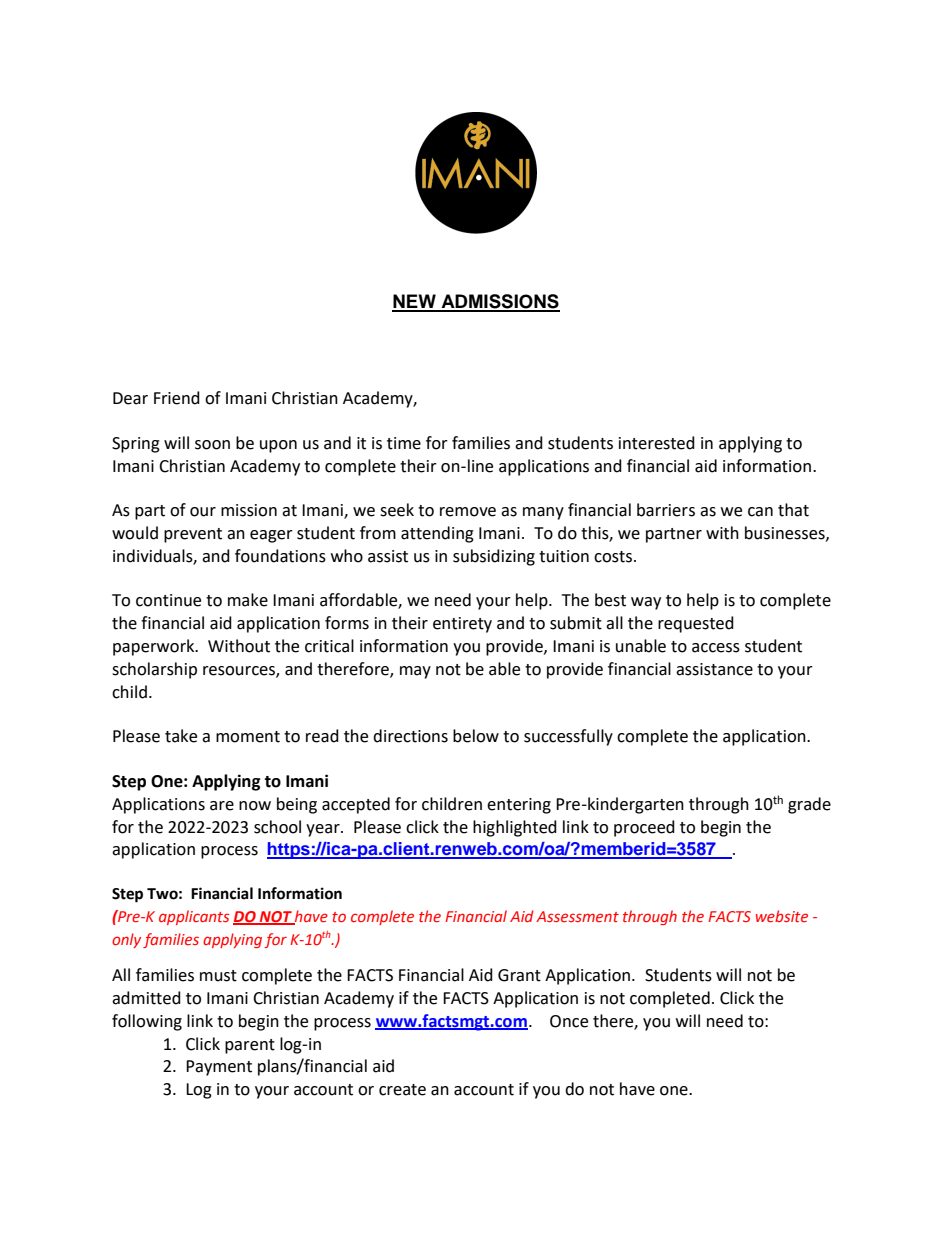 This screenshot has height=1233, width=952. I want to click on interested, so click(657, 443).
